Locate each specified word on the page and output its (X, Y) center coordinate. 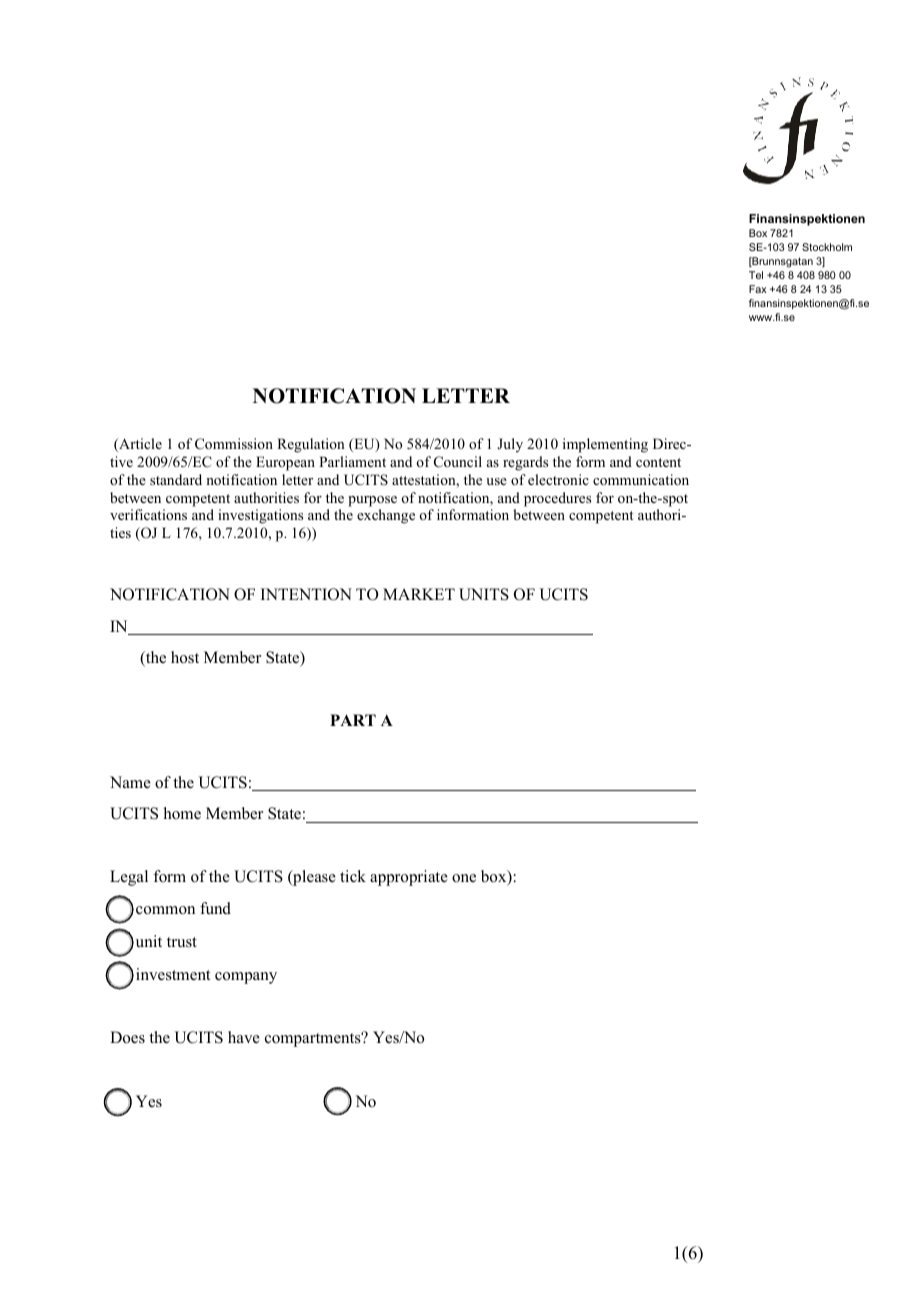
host (185, 657)
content (658, 462)
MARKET (419, 594)
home (182, 813)
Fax (758, 289)
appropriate (409, 878)
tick (353, 876)
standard (176, 479)
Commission (234, 443)
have (244, 1037)
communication (641, 479)
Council (458, 462)
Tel (756, 275)
